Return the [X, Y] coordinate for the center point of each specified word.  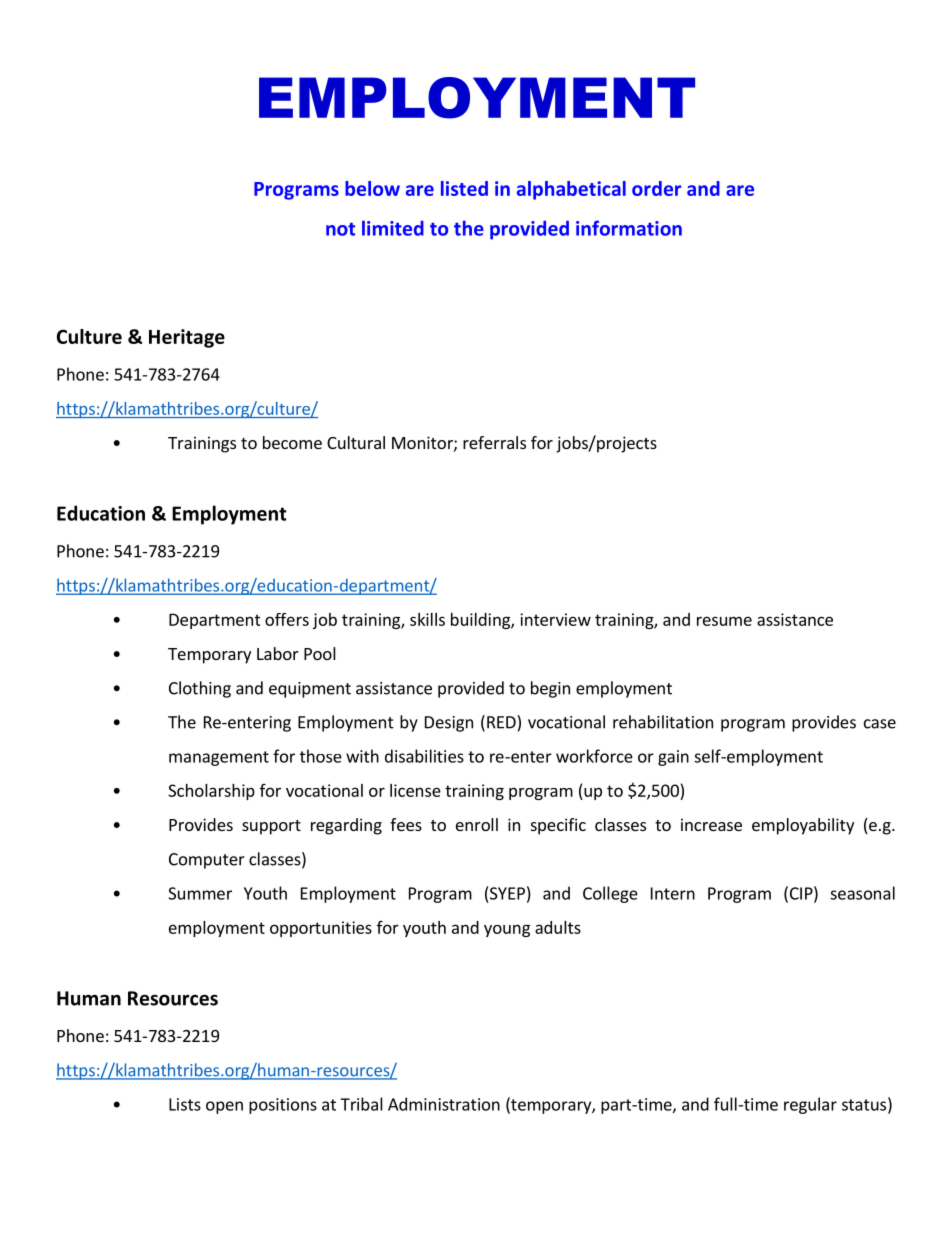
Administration [444, 1104]
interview [555, 619]
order [656, 188]
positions [283, 1106]
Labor [278, 653]
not [340, 229]
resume [724, 621]
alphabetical [571, 190]
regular [810, 1105]
